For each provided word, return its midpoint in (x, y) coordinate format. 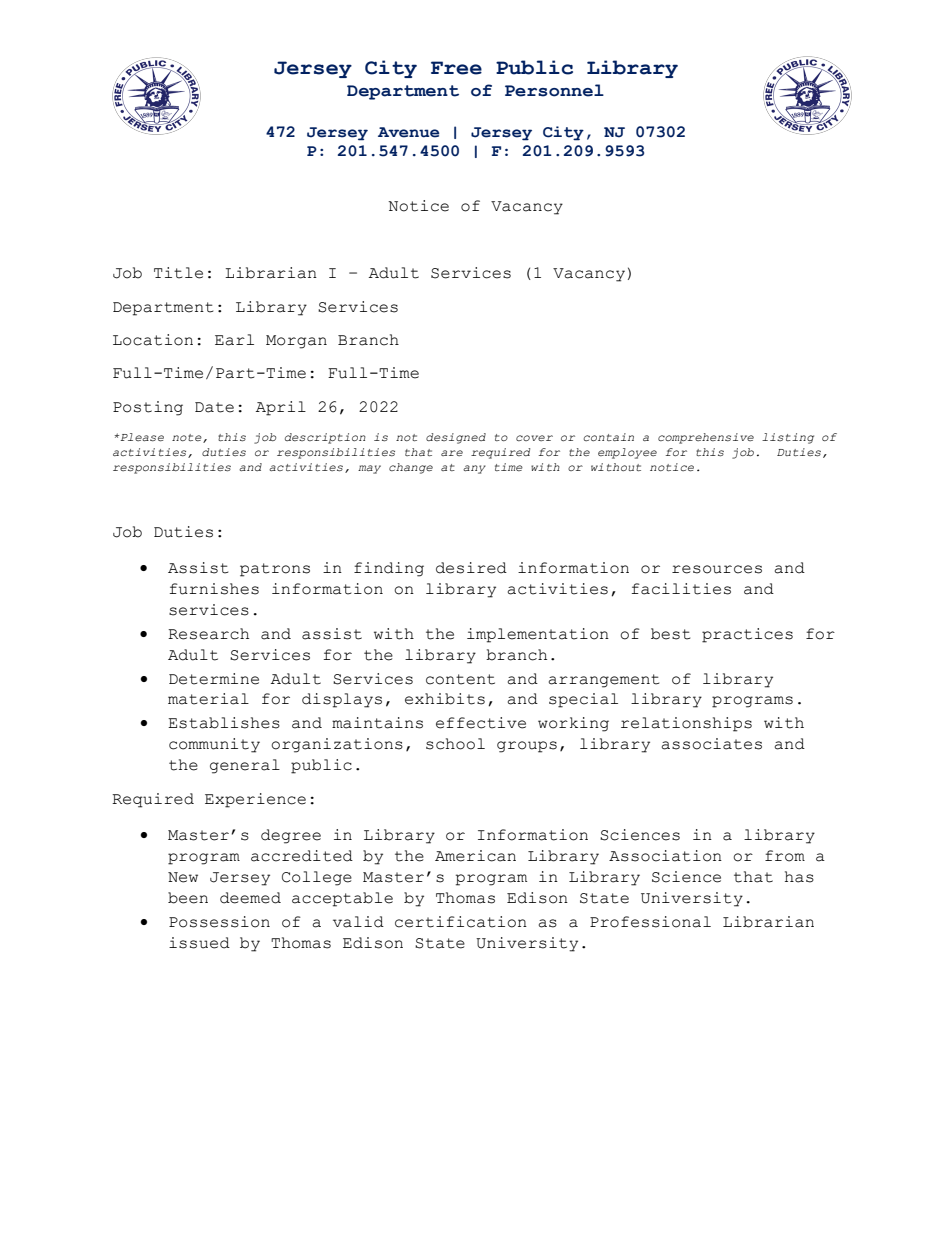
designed (456, 438)
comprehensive (706, 438)
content (460, 679)
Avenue (409, 132)
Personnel (554, 90)
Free (456, 68)
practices (747, 635)
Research (208, 634)
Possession (219, 922)
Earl (234, 340)
